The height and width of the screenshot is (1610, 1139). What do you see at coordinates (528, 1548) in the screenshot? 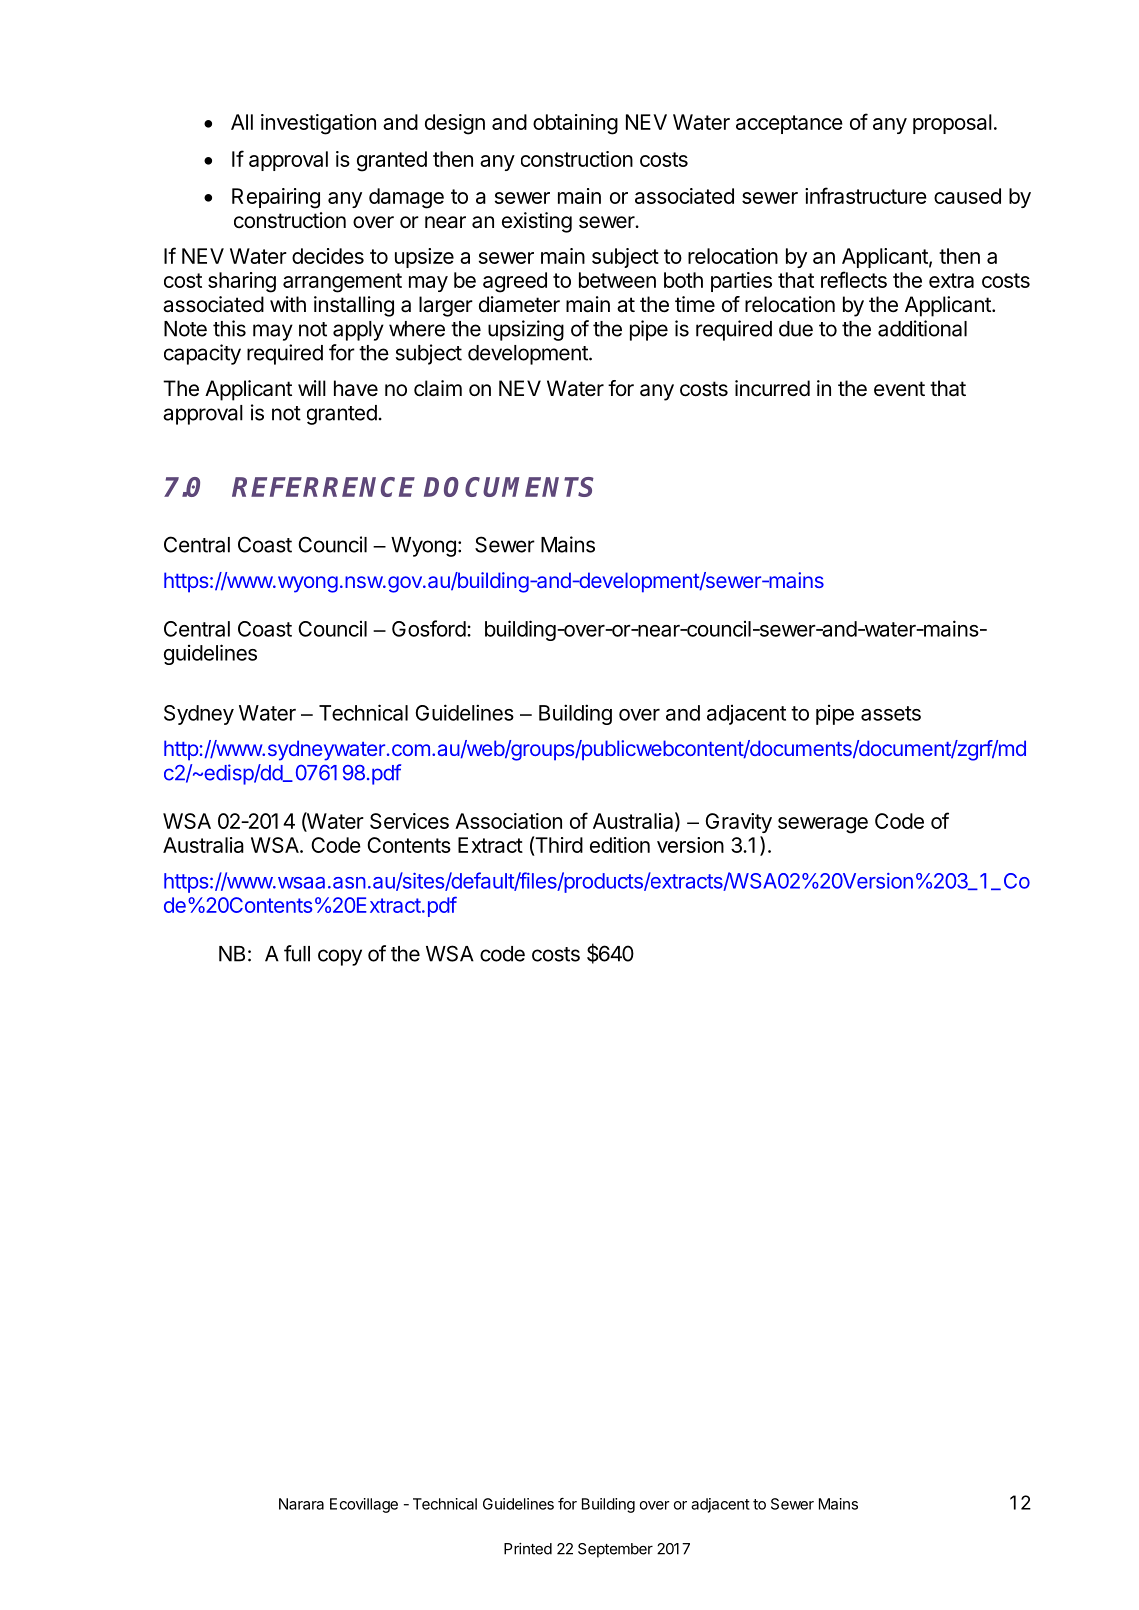
I see `Printed` at bounding box center [528, 1548].
